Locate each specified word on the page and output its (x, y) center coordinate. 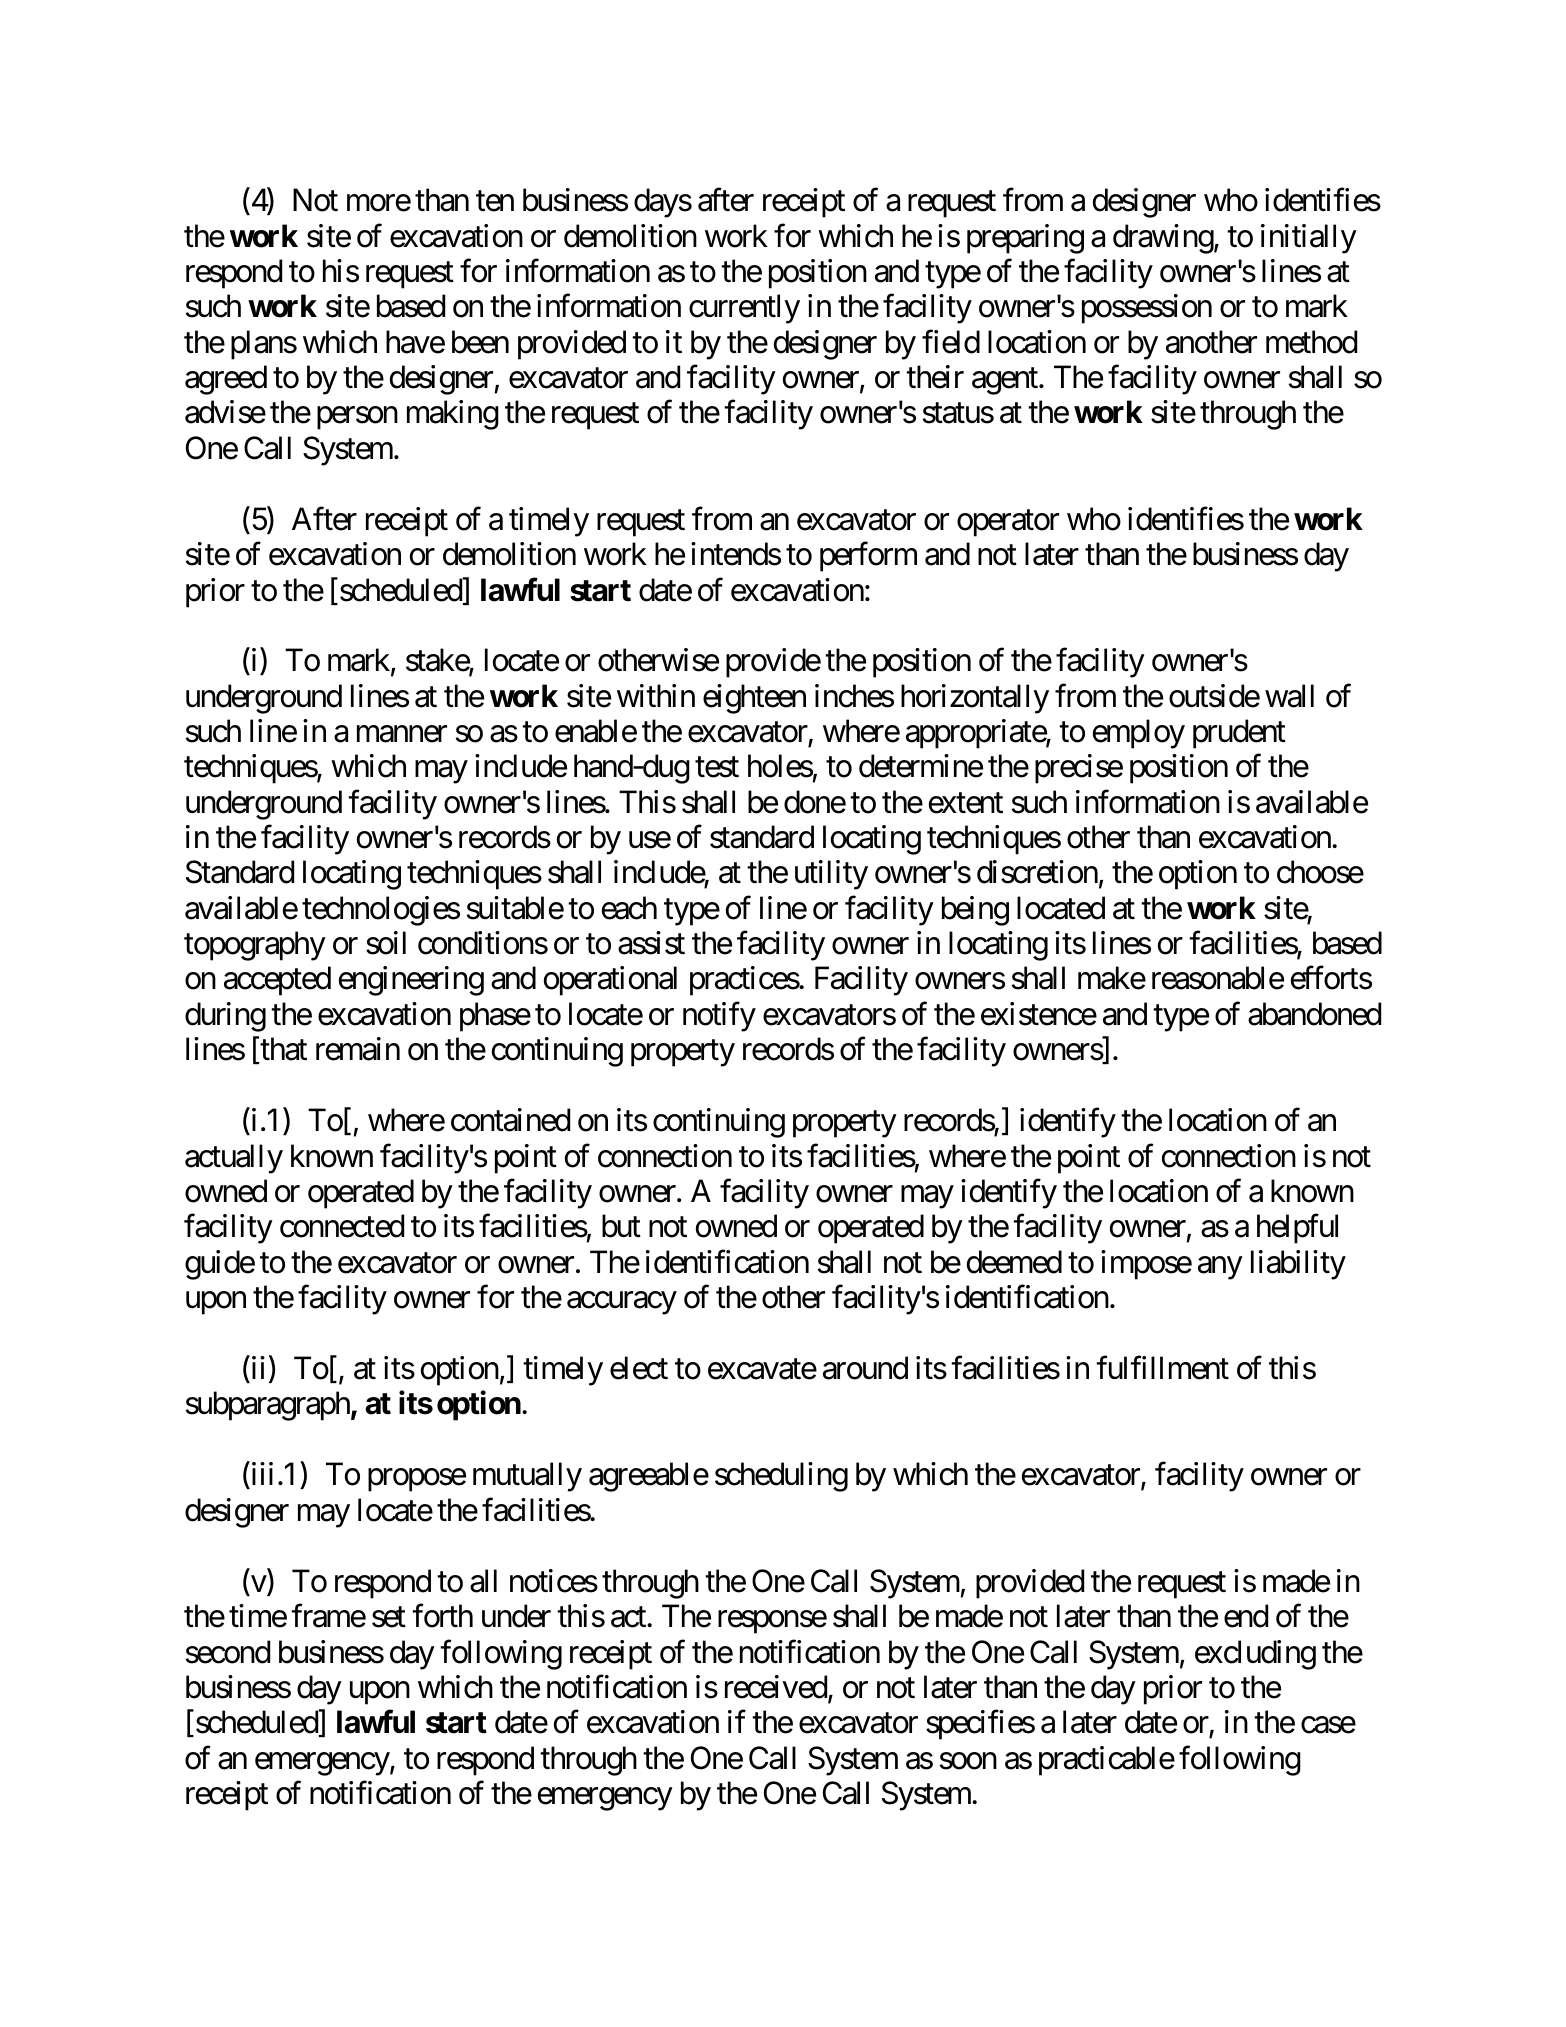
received (776, 1687)
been (480, 342)
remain (358, 1049)
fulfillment (1162, 1368)
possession (1147, 309)
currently (744, 309)
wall (1289, 696)
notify (719, 1017)
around (865, 1368)
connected (342, 1226)
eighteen (754, 699)
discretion (1037, 872)
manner (402, 734)
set (389, 1617)
